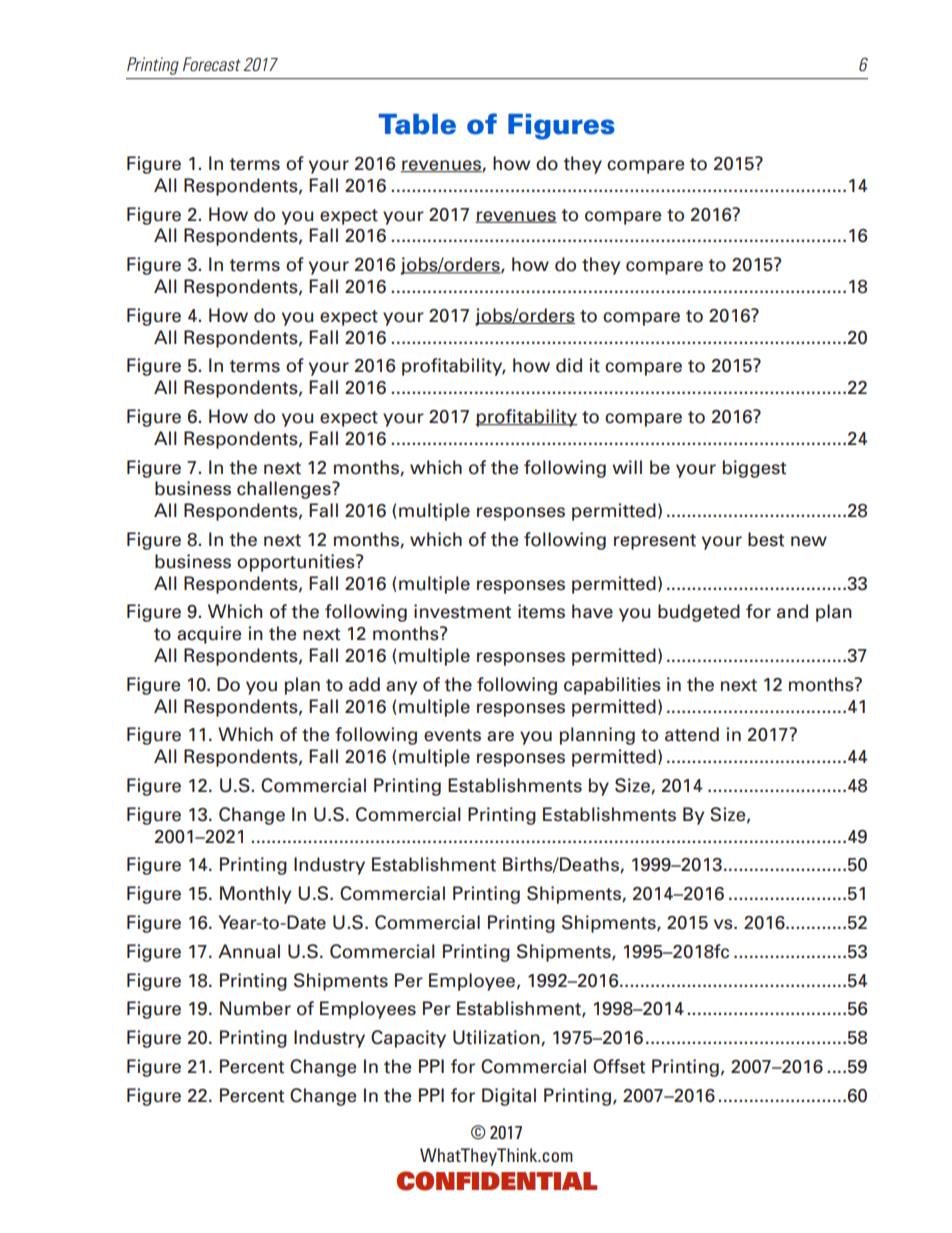  I want to click on Utilization, so click(497, 1038).
